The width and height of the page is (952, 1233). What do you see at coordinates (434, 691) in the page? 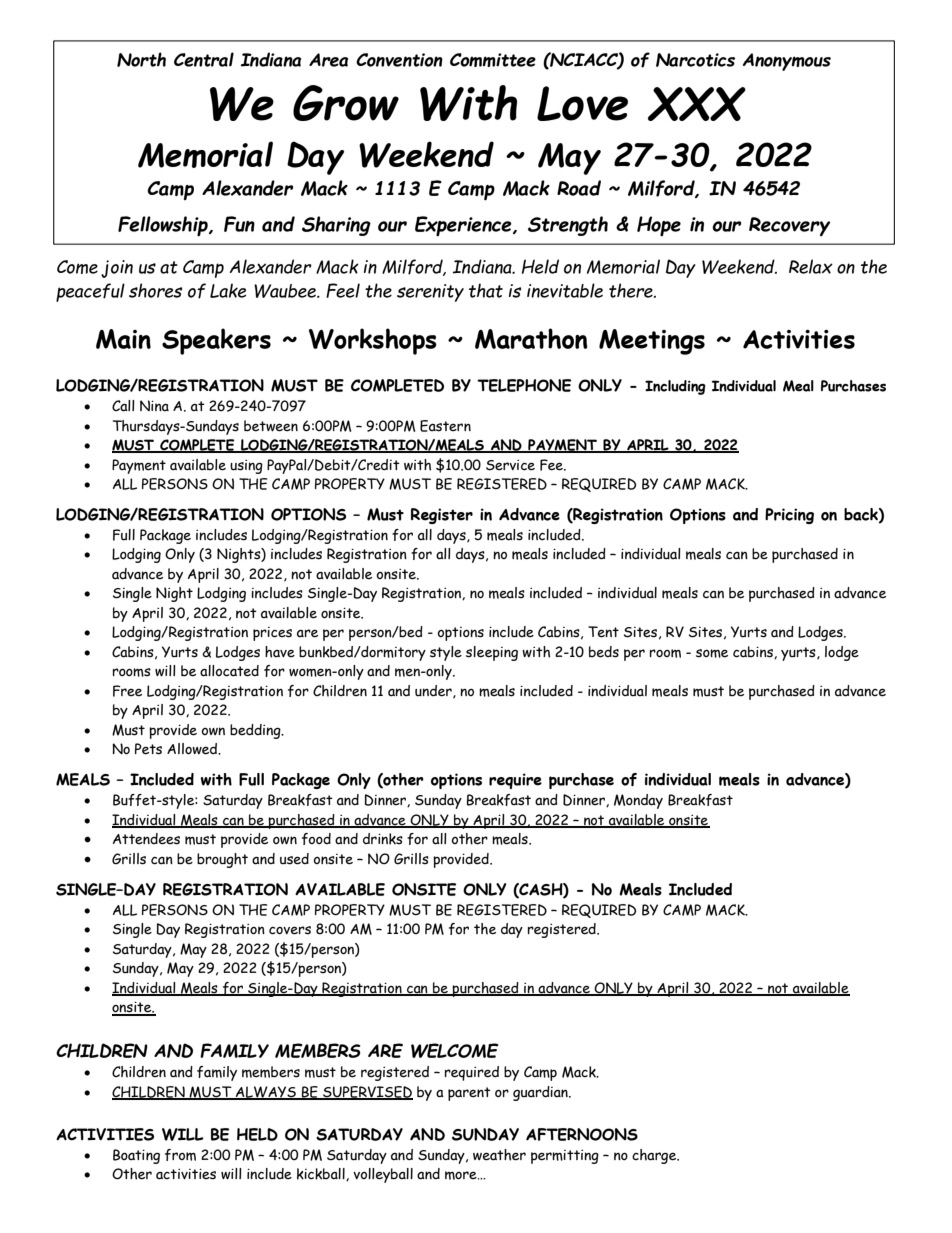
I see `under` at bounding box center [434, 691].
